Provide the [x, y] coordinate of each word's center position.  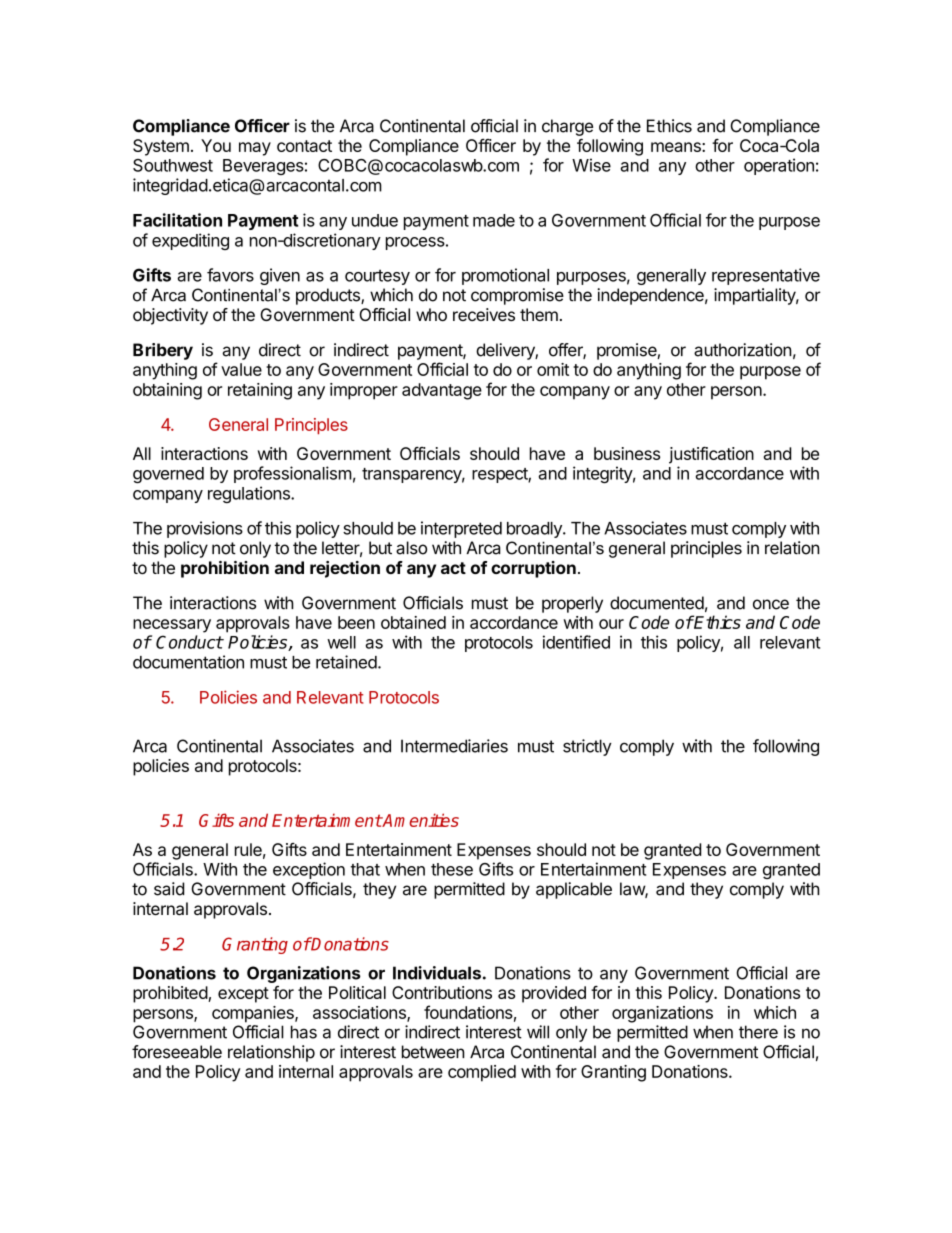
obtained [413, 622]
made [494, 220]
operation [779, 166]
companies [254, 1014]
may [255, 149]
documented [657, 603]
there [758, 1032]
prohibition [225, 569]
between [433, 1052]
